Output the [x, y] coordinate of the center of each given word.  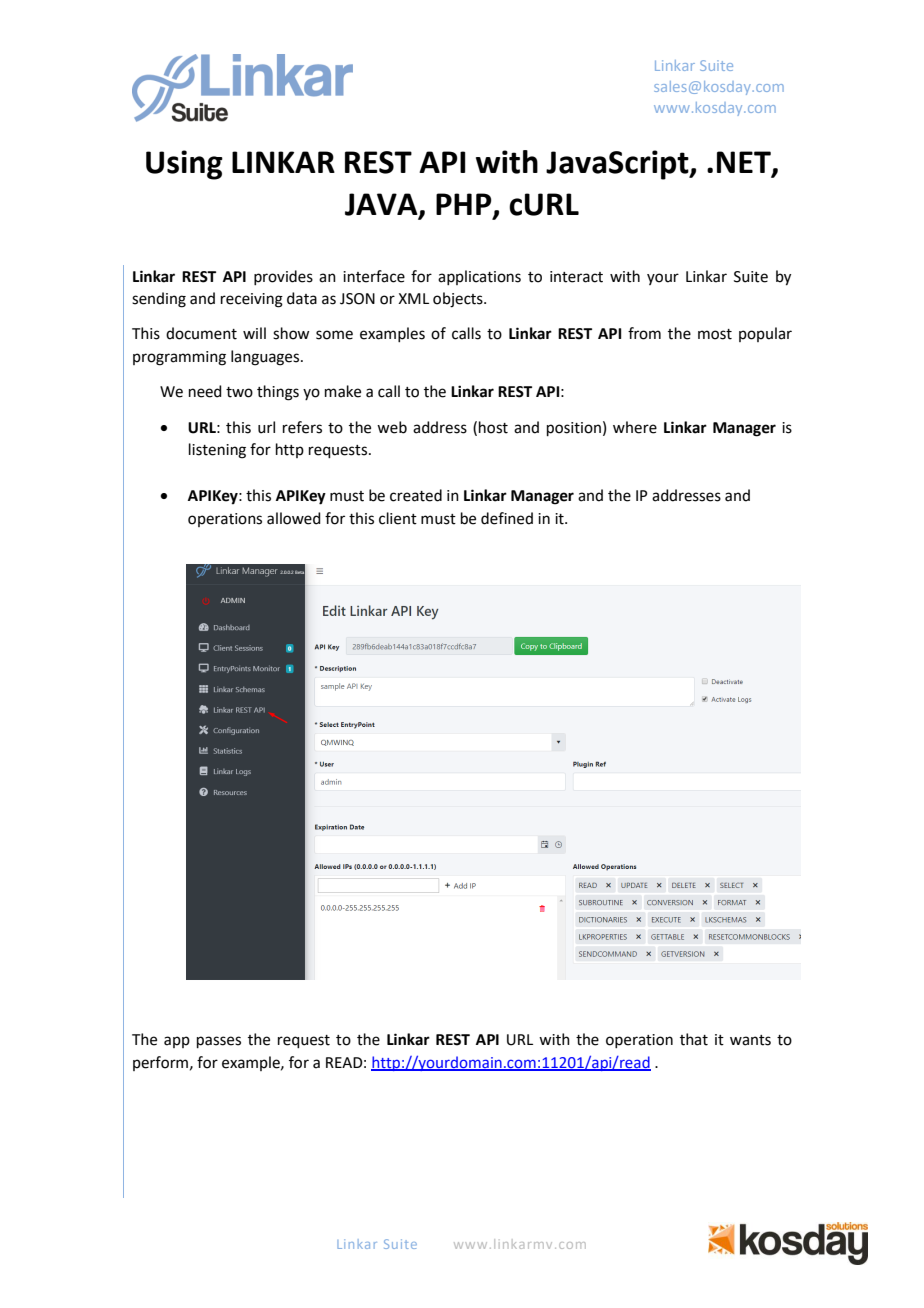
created [416, 495]
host [493, 427]
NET [745, 163]
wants [750, 1040]
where [635, 427]
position [574, 429]
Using [184, 165]
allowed [294, 518]
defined [507, 518]
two [239, 392]
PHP [465, 205]
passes [219, 1042]
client [398, 518]
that [694, 1039]
